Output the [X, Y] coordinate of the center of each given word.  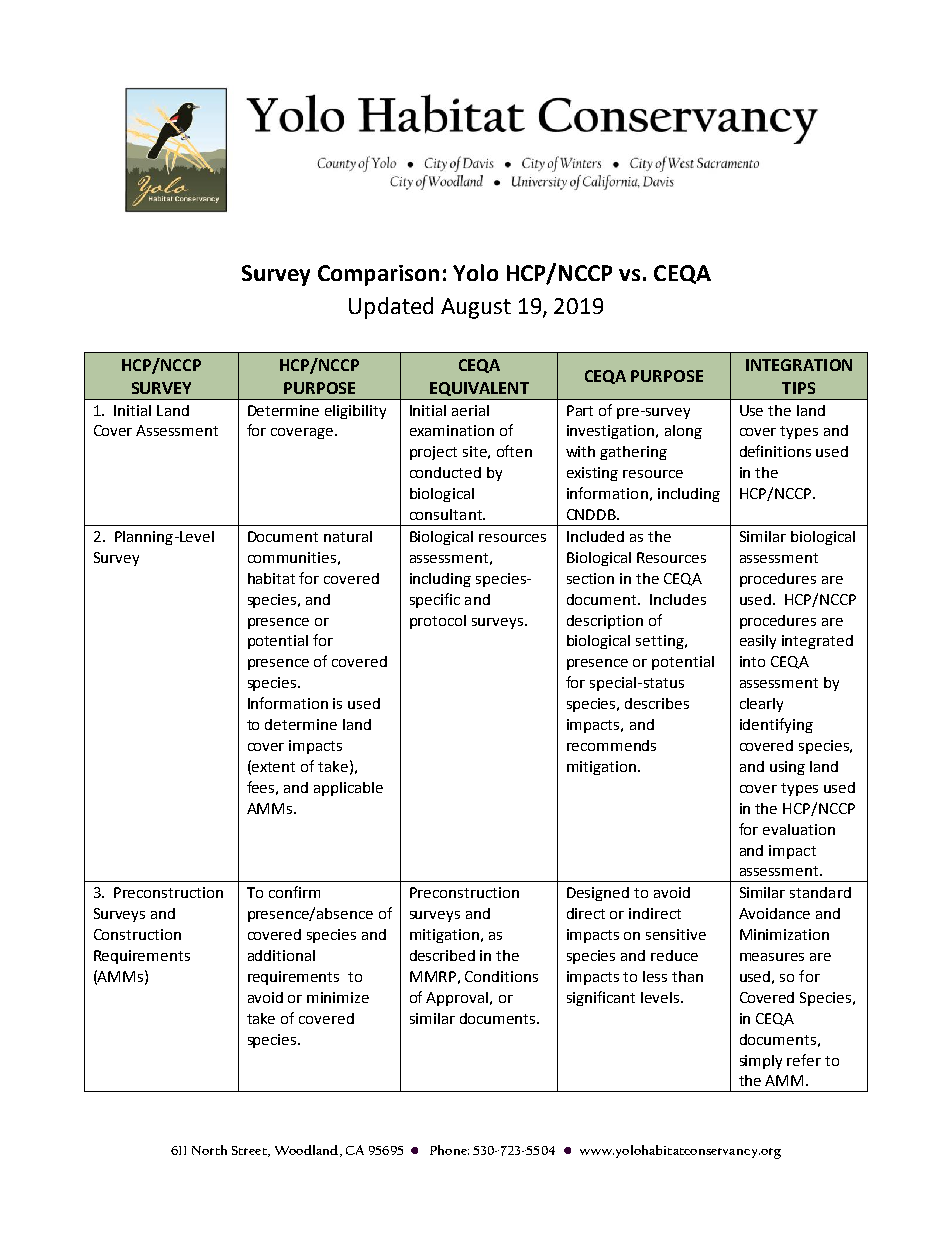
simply [761, 1062]
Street [250, 1151]
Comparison [378, 275]
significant [601, 998]
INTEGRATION [799, 365]
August [476, 308]
